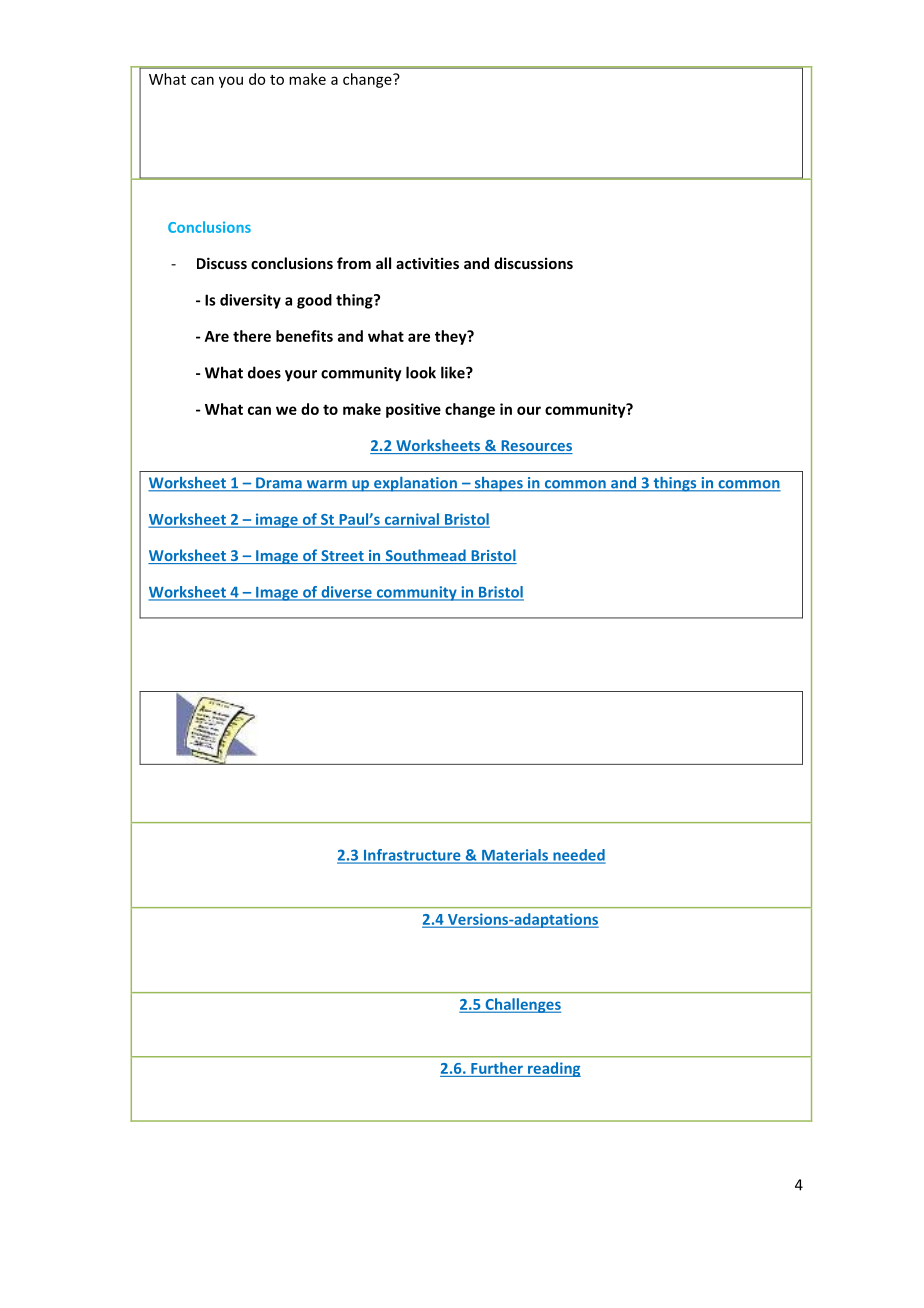 This document has width=924, height=1308. I want to click on Further, so click(497, 1068).
